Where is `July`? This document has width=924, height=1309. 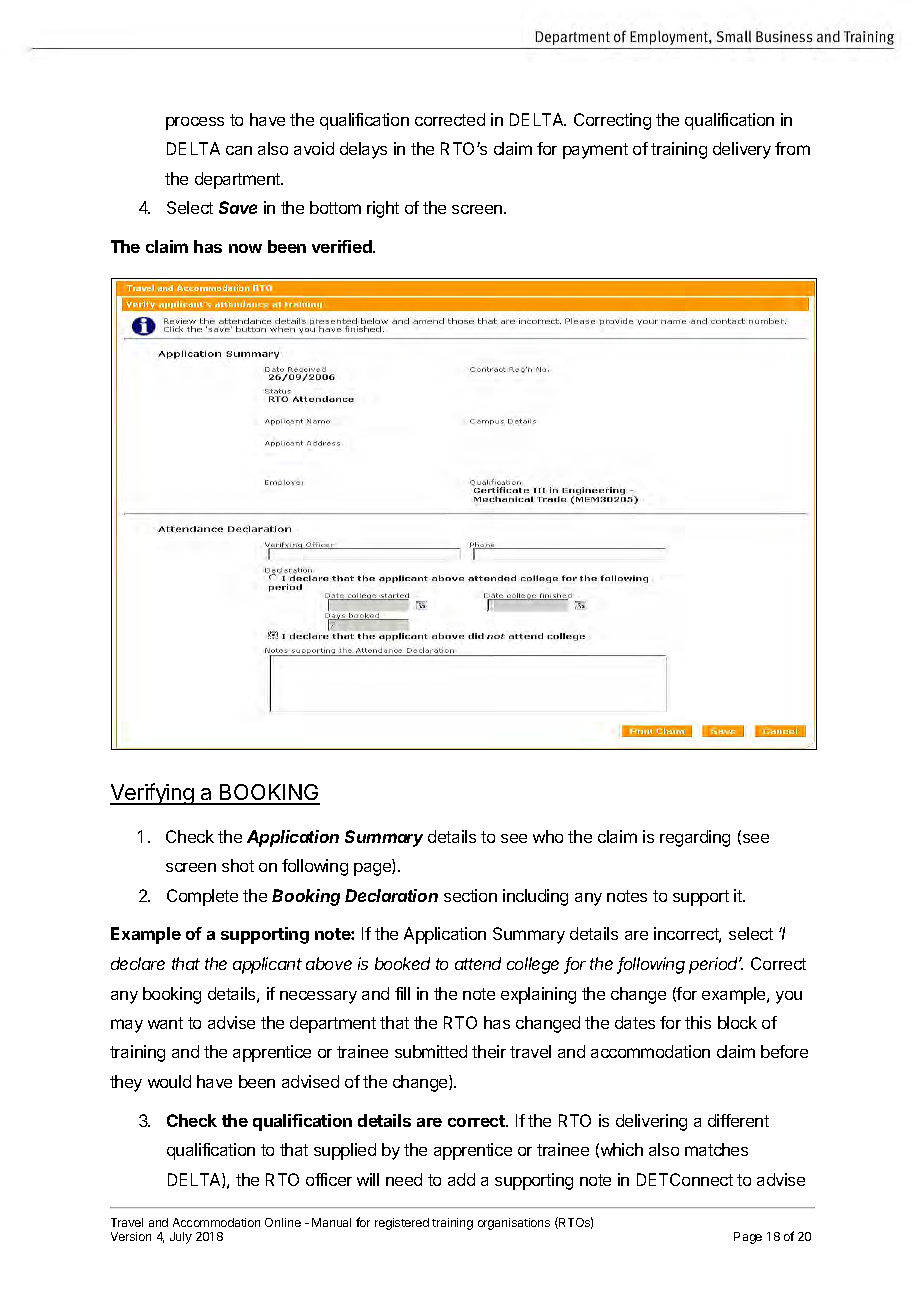 July is located at coordinates (181, 1238).
